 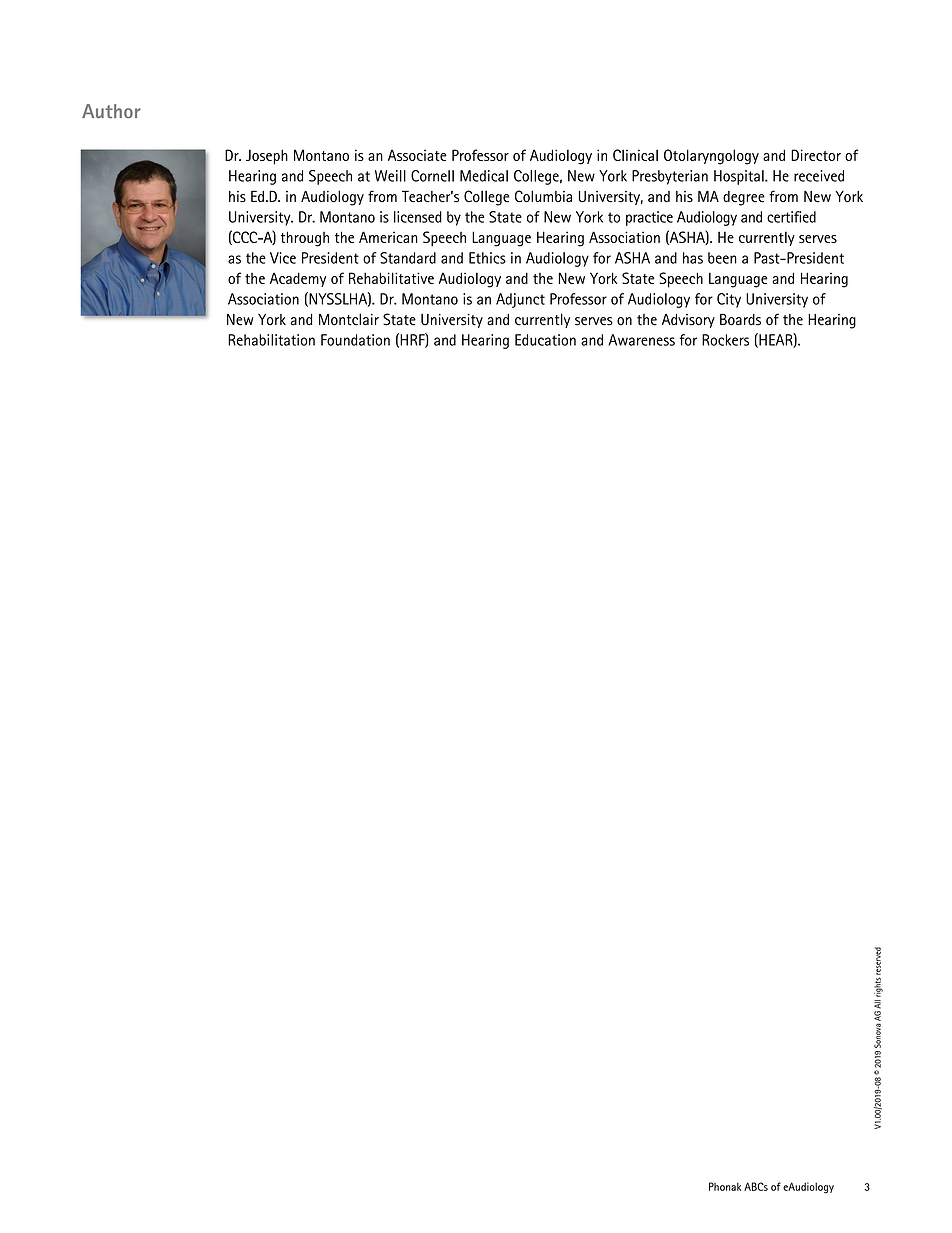 I want to click on Montclair, so click(x=349, y=319).
